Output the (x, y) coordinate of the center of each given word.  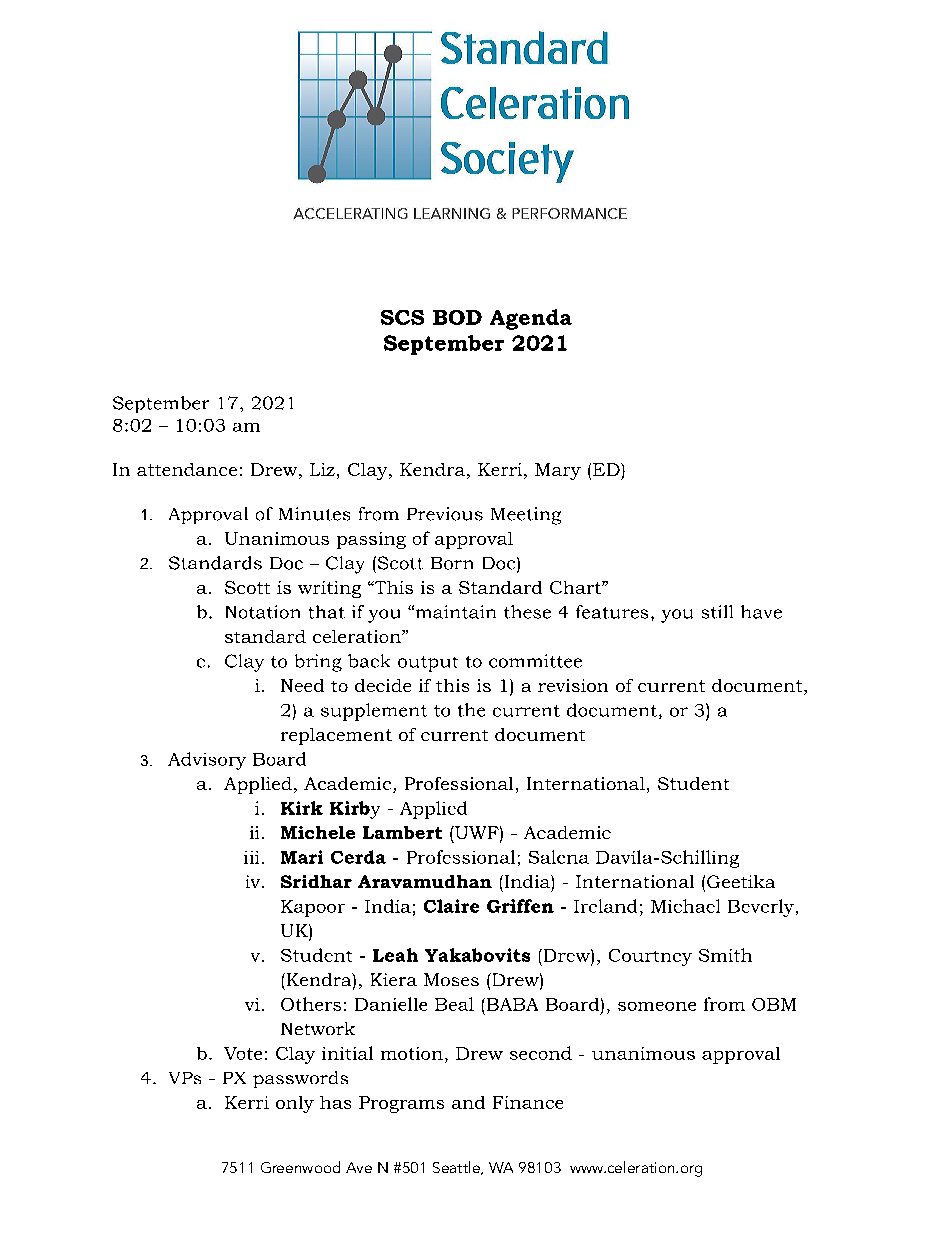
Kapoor (313, 908)
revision (573, 685)
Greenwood (300, 1167)
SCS (402, 317)
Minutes (314, 514)
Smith (725, 955)
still (717, 612)
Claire (451, 906)
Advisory (207, 761)
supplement (374, 712)
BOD (457, 317)
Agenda (531, 319)
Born (452, 563)
